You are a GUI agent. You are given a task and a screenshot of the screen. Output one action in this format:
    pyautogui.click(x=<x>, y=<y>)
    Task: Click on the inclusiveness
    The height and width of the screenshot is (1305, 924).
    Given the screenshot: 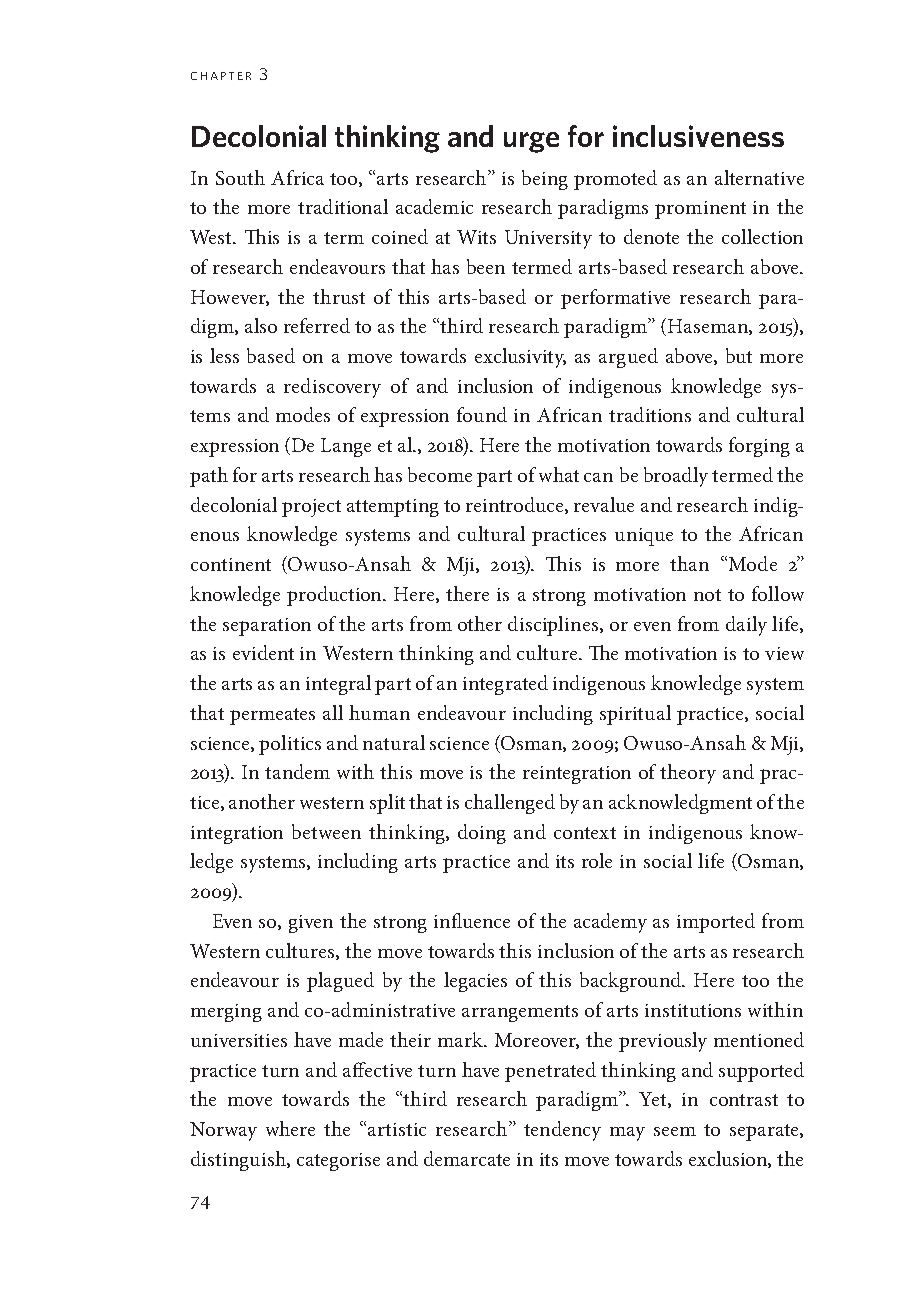 What is the action you would take?
    pyautogui.click(x=698, y=136)
